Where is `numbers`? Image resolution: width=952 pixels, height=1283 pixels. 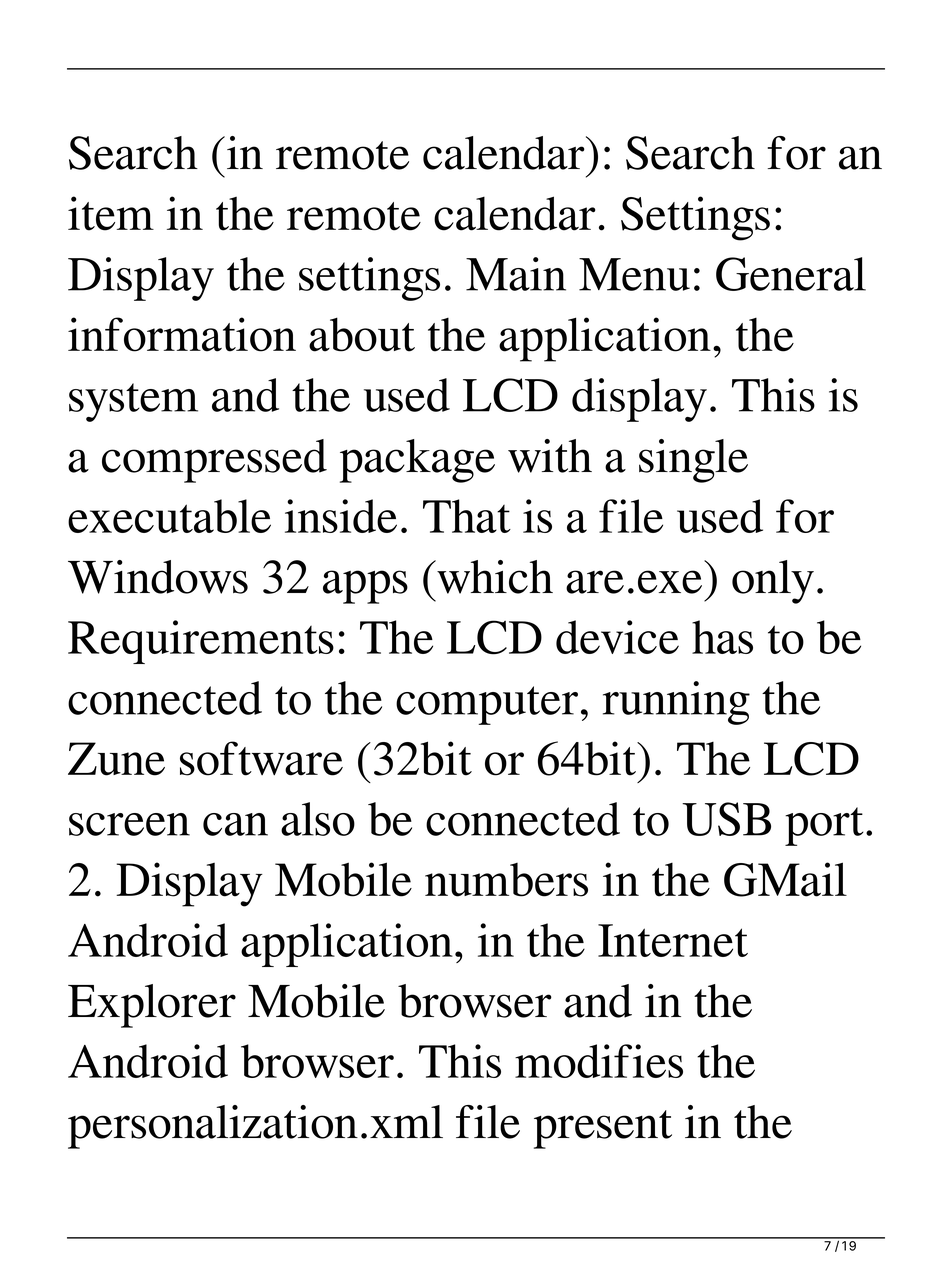
numbers is located at coordinates (506, 880).
